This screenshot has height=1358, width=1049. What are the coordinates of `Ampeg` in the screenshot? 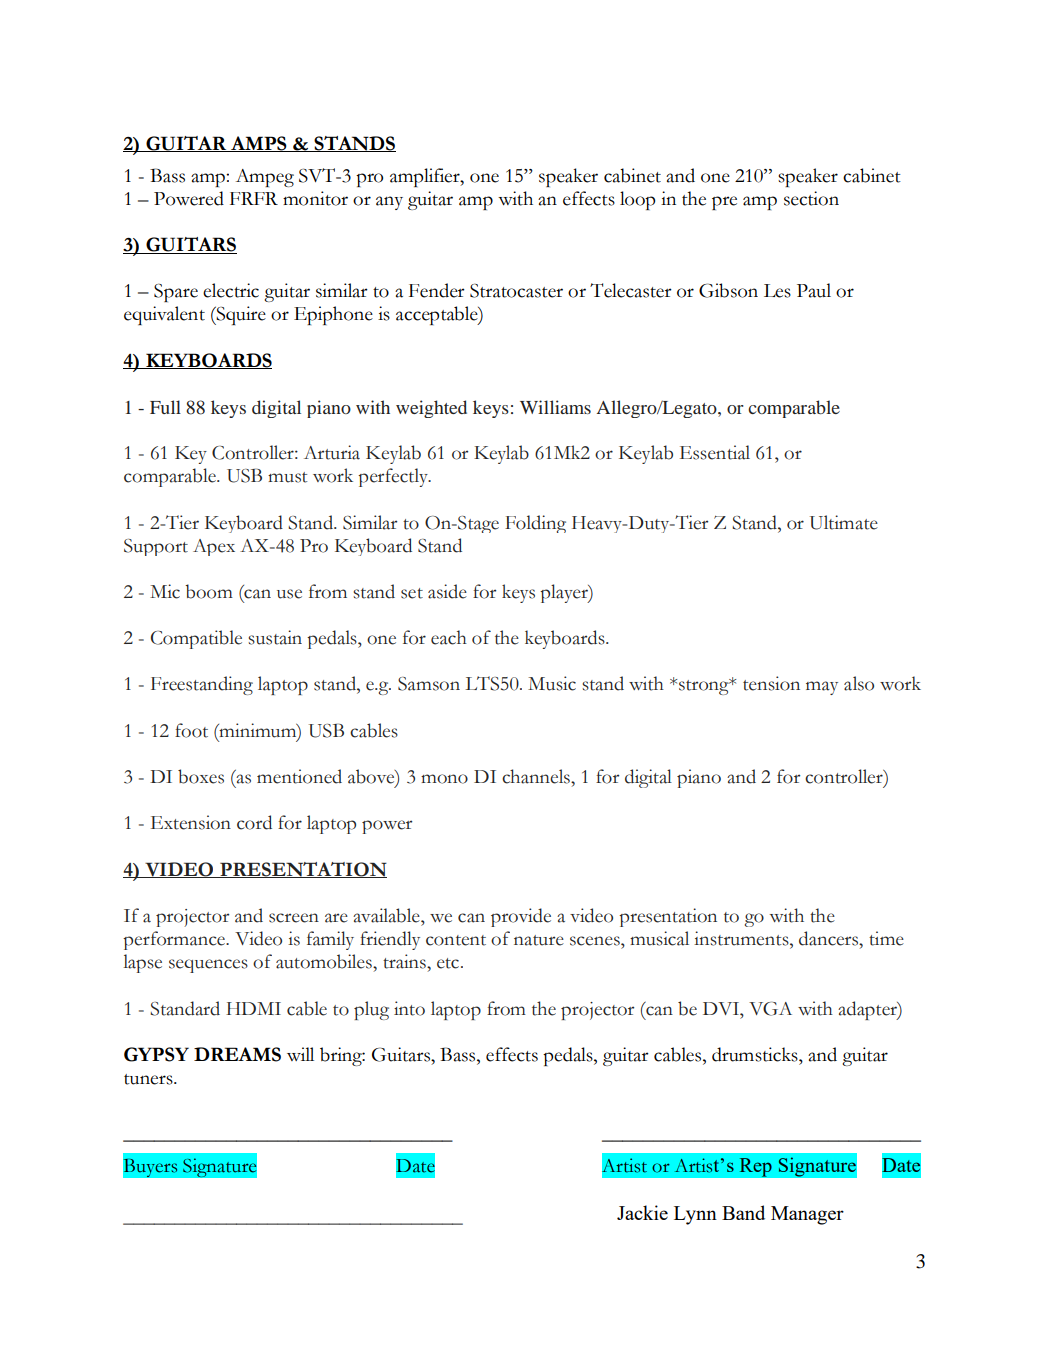 It's located at (265, 178).
